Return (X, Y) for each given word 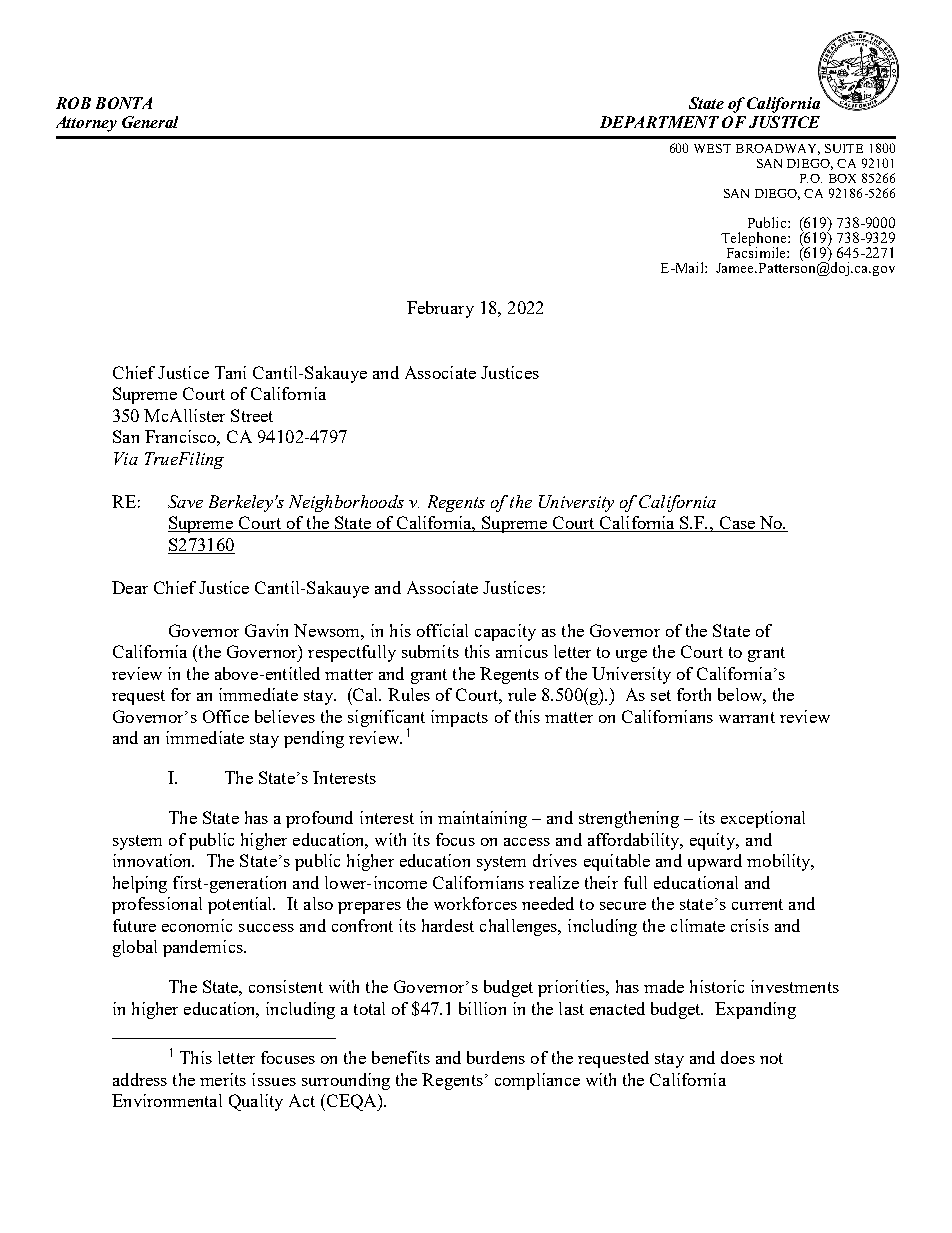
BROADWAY (778, 149)
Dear (130, 587)
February (440, 309)
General (150, 122)
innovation (153, 860)
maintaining (482, 819)
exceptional (763, 819)
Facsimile (757, 251)
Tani (230, 372)
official (442, 630)
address (140, 1079)
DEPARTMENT (659, 122)
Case (737, 524)
